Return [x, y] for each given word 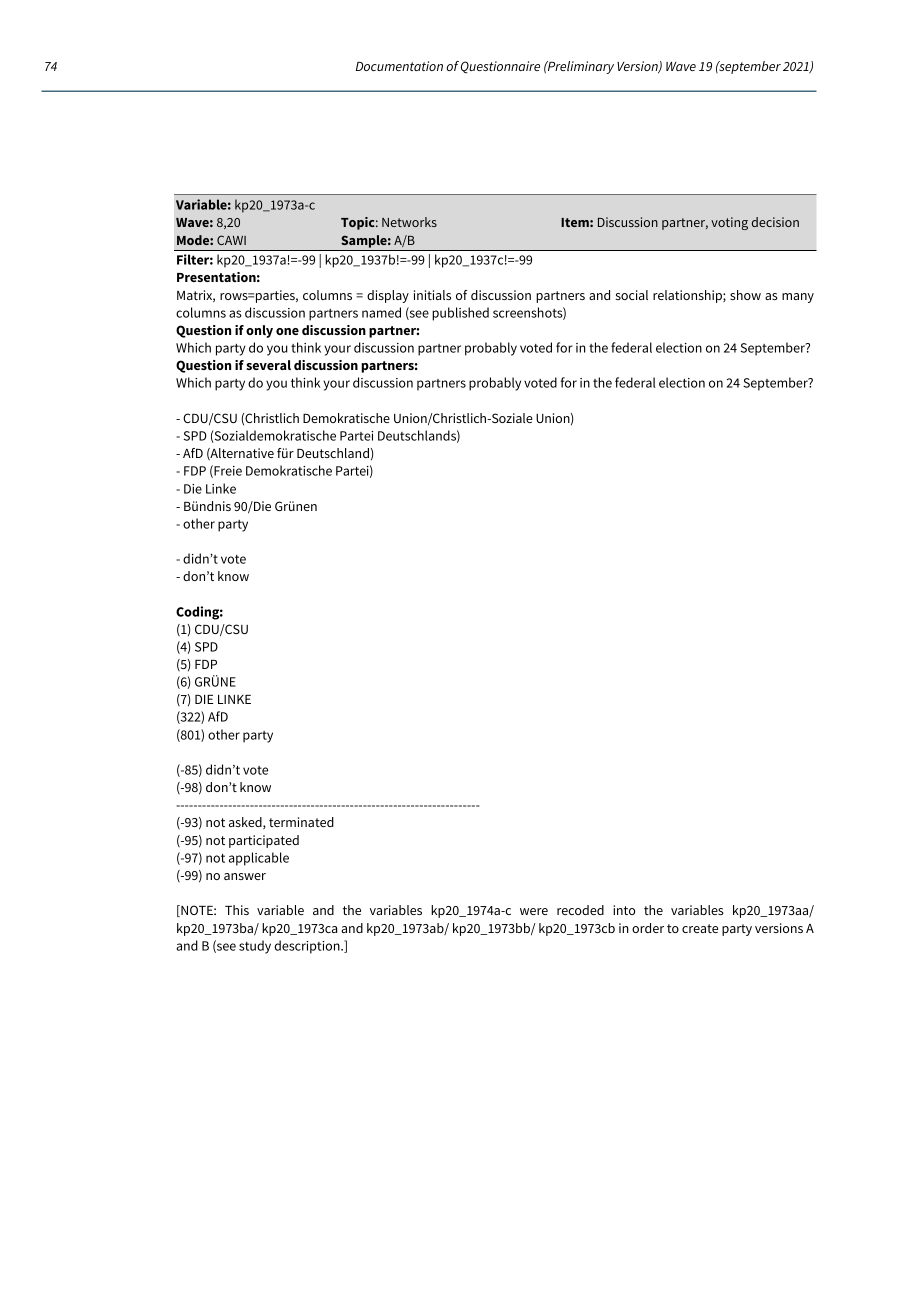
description [308, 947]
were [534, 911]
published [460, 314]
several [268, 365]
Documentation [399, 66]
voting [729, 223]
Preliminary [580, 67]
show [745, 295]
